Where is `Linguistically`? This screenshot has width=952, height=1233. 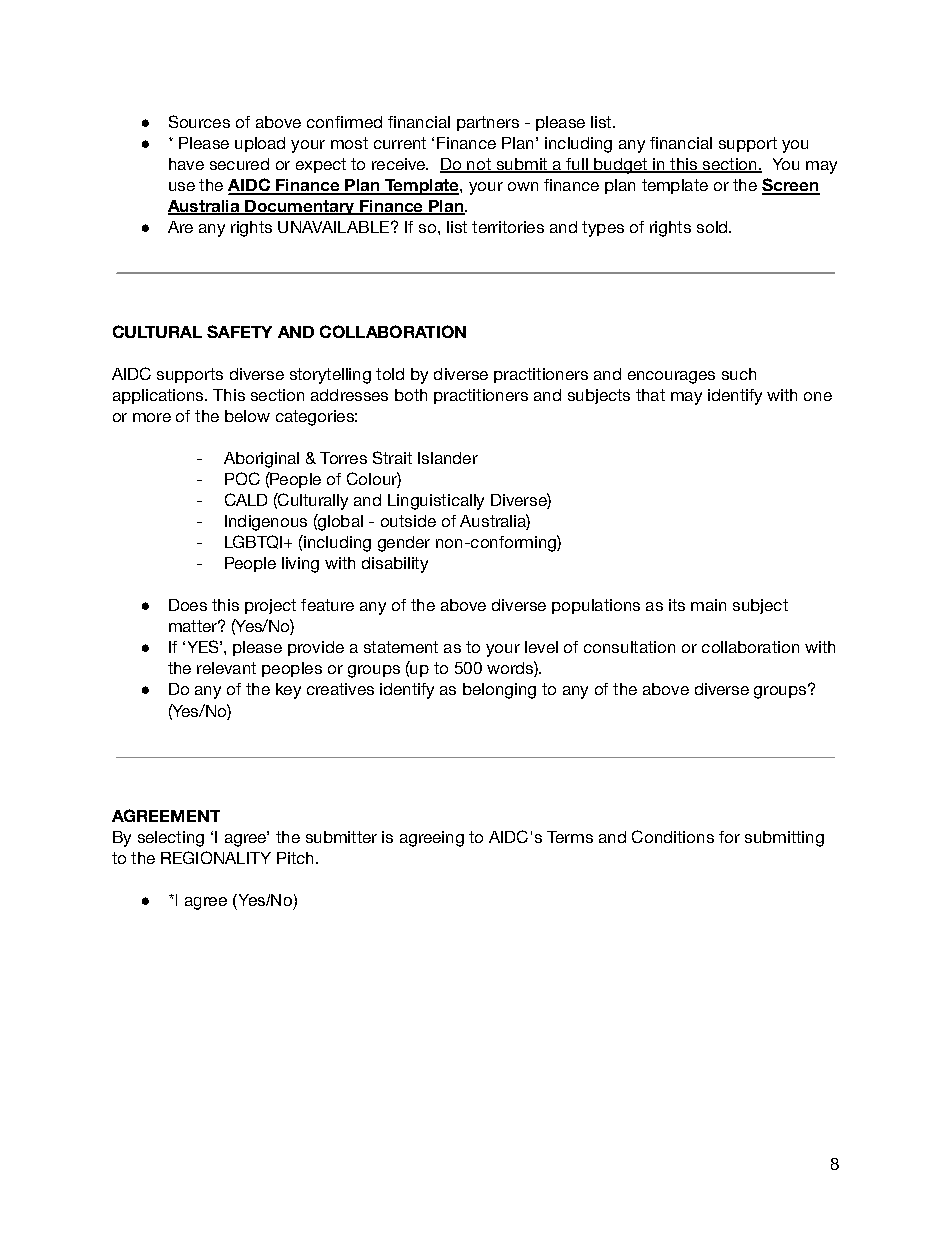 Linguistically is located at coordinates (436, 502).
